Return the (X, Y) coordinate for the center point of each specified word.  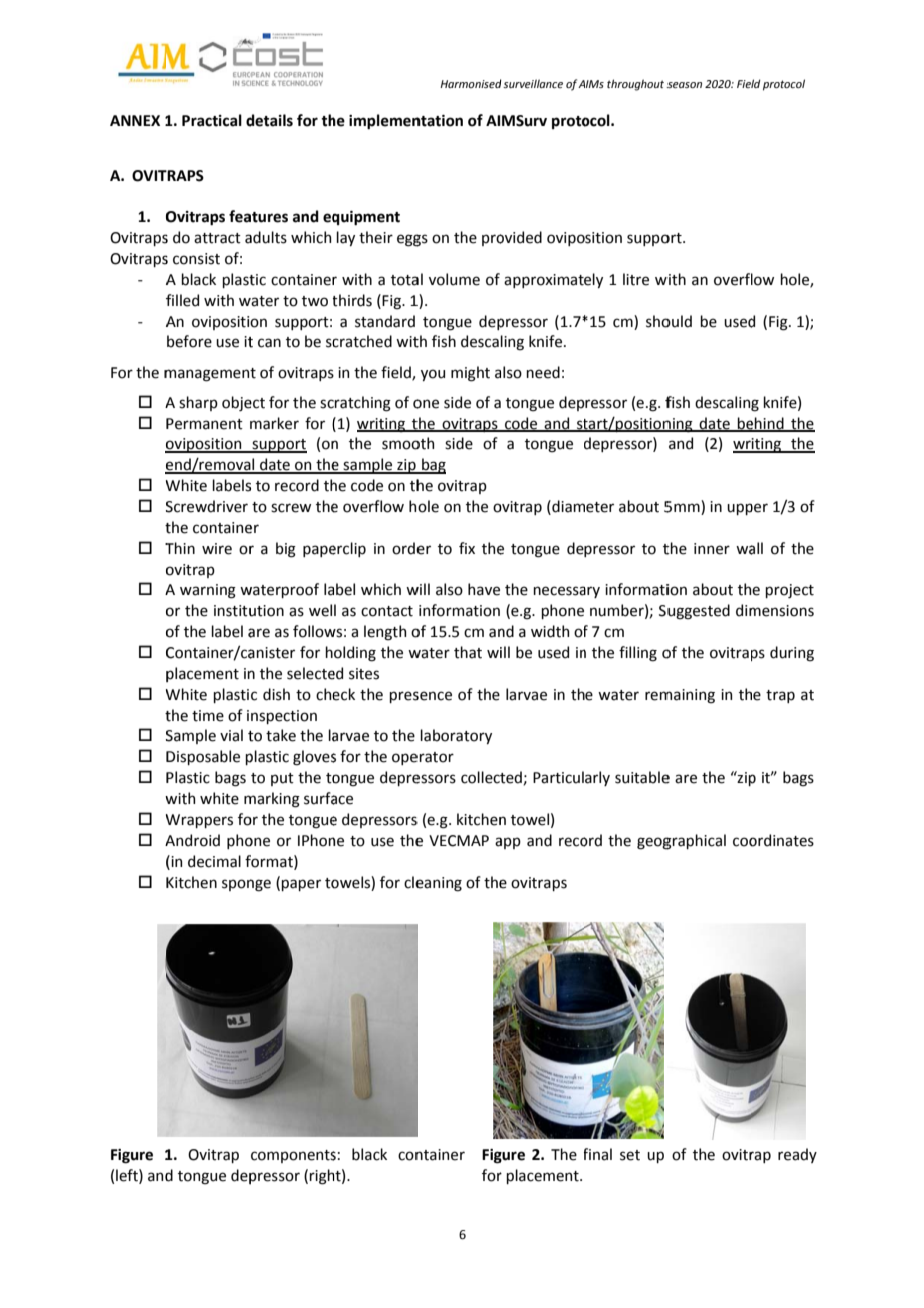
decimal (214, 861)
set (630, 1155)
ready (797, 1155)
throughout (635, 85)
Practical (212, 120)
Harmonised (471, 83)
